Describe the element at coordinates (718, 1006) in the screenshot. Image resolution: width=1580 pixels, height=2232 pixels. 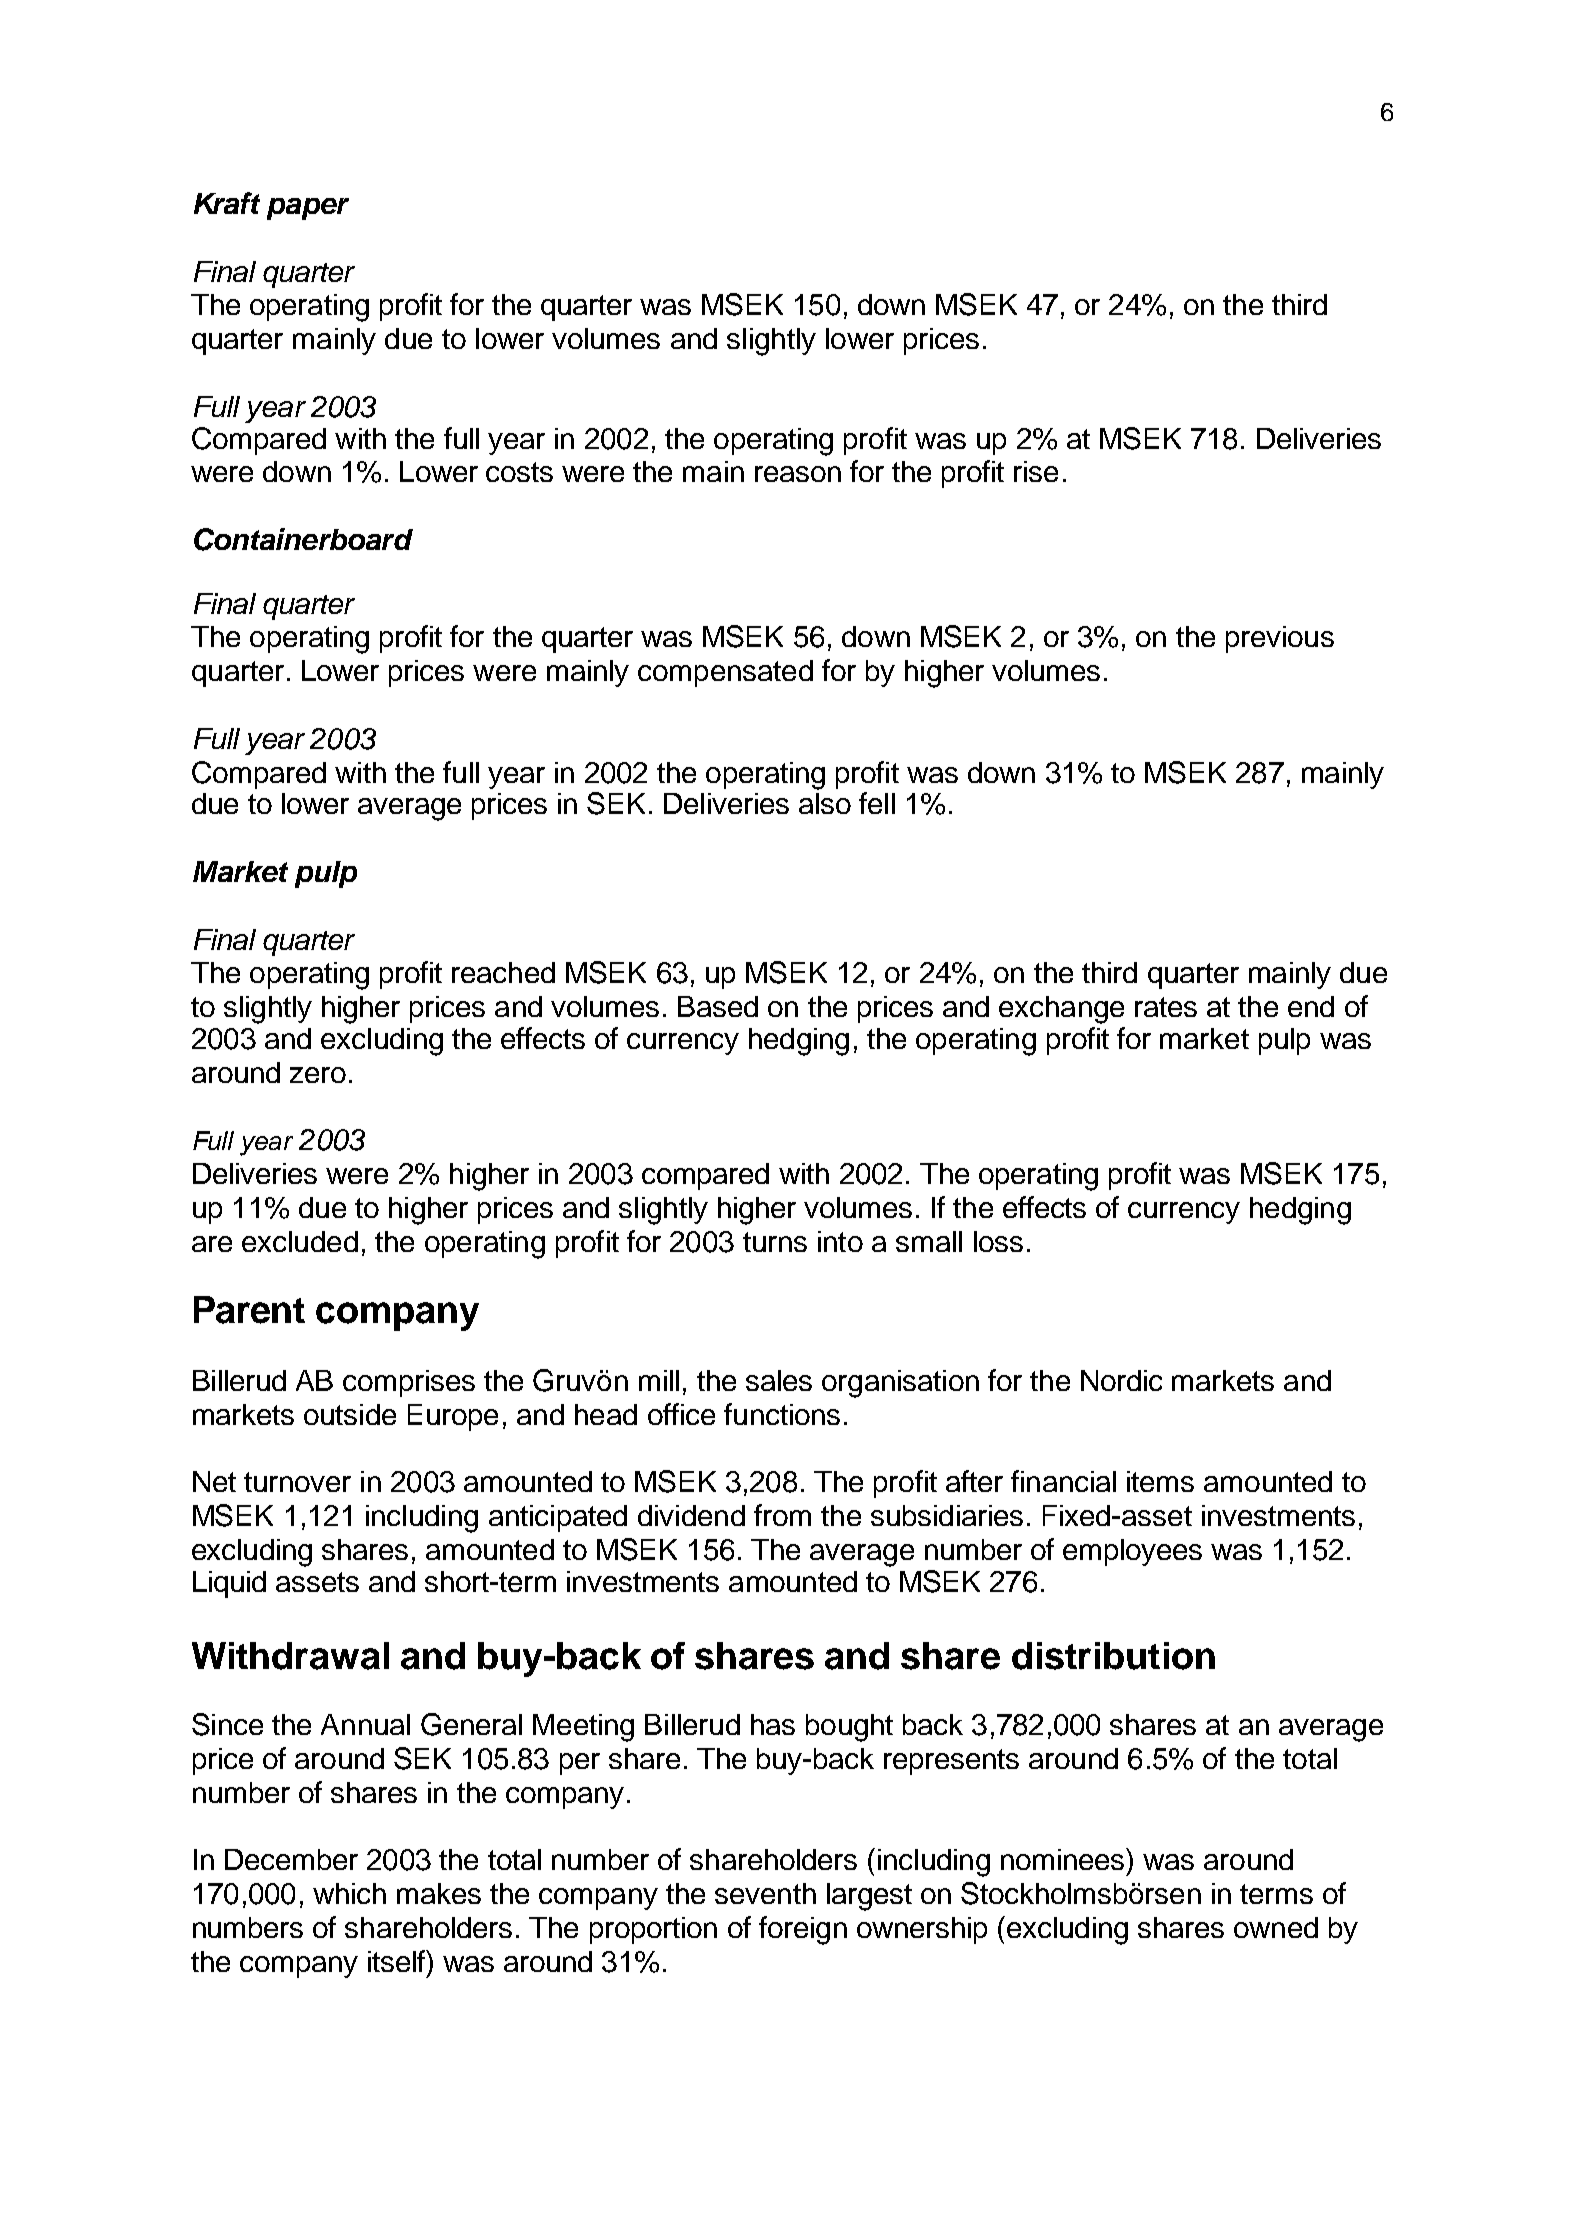
I see `Based` at that location.
